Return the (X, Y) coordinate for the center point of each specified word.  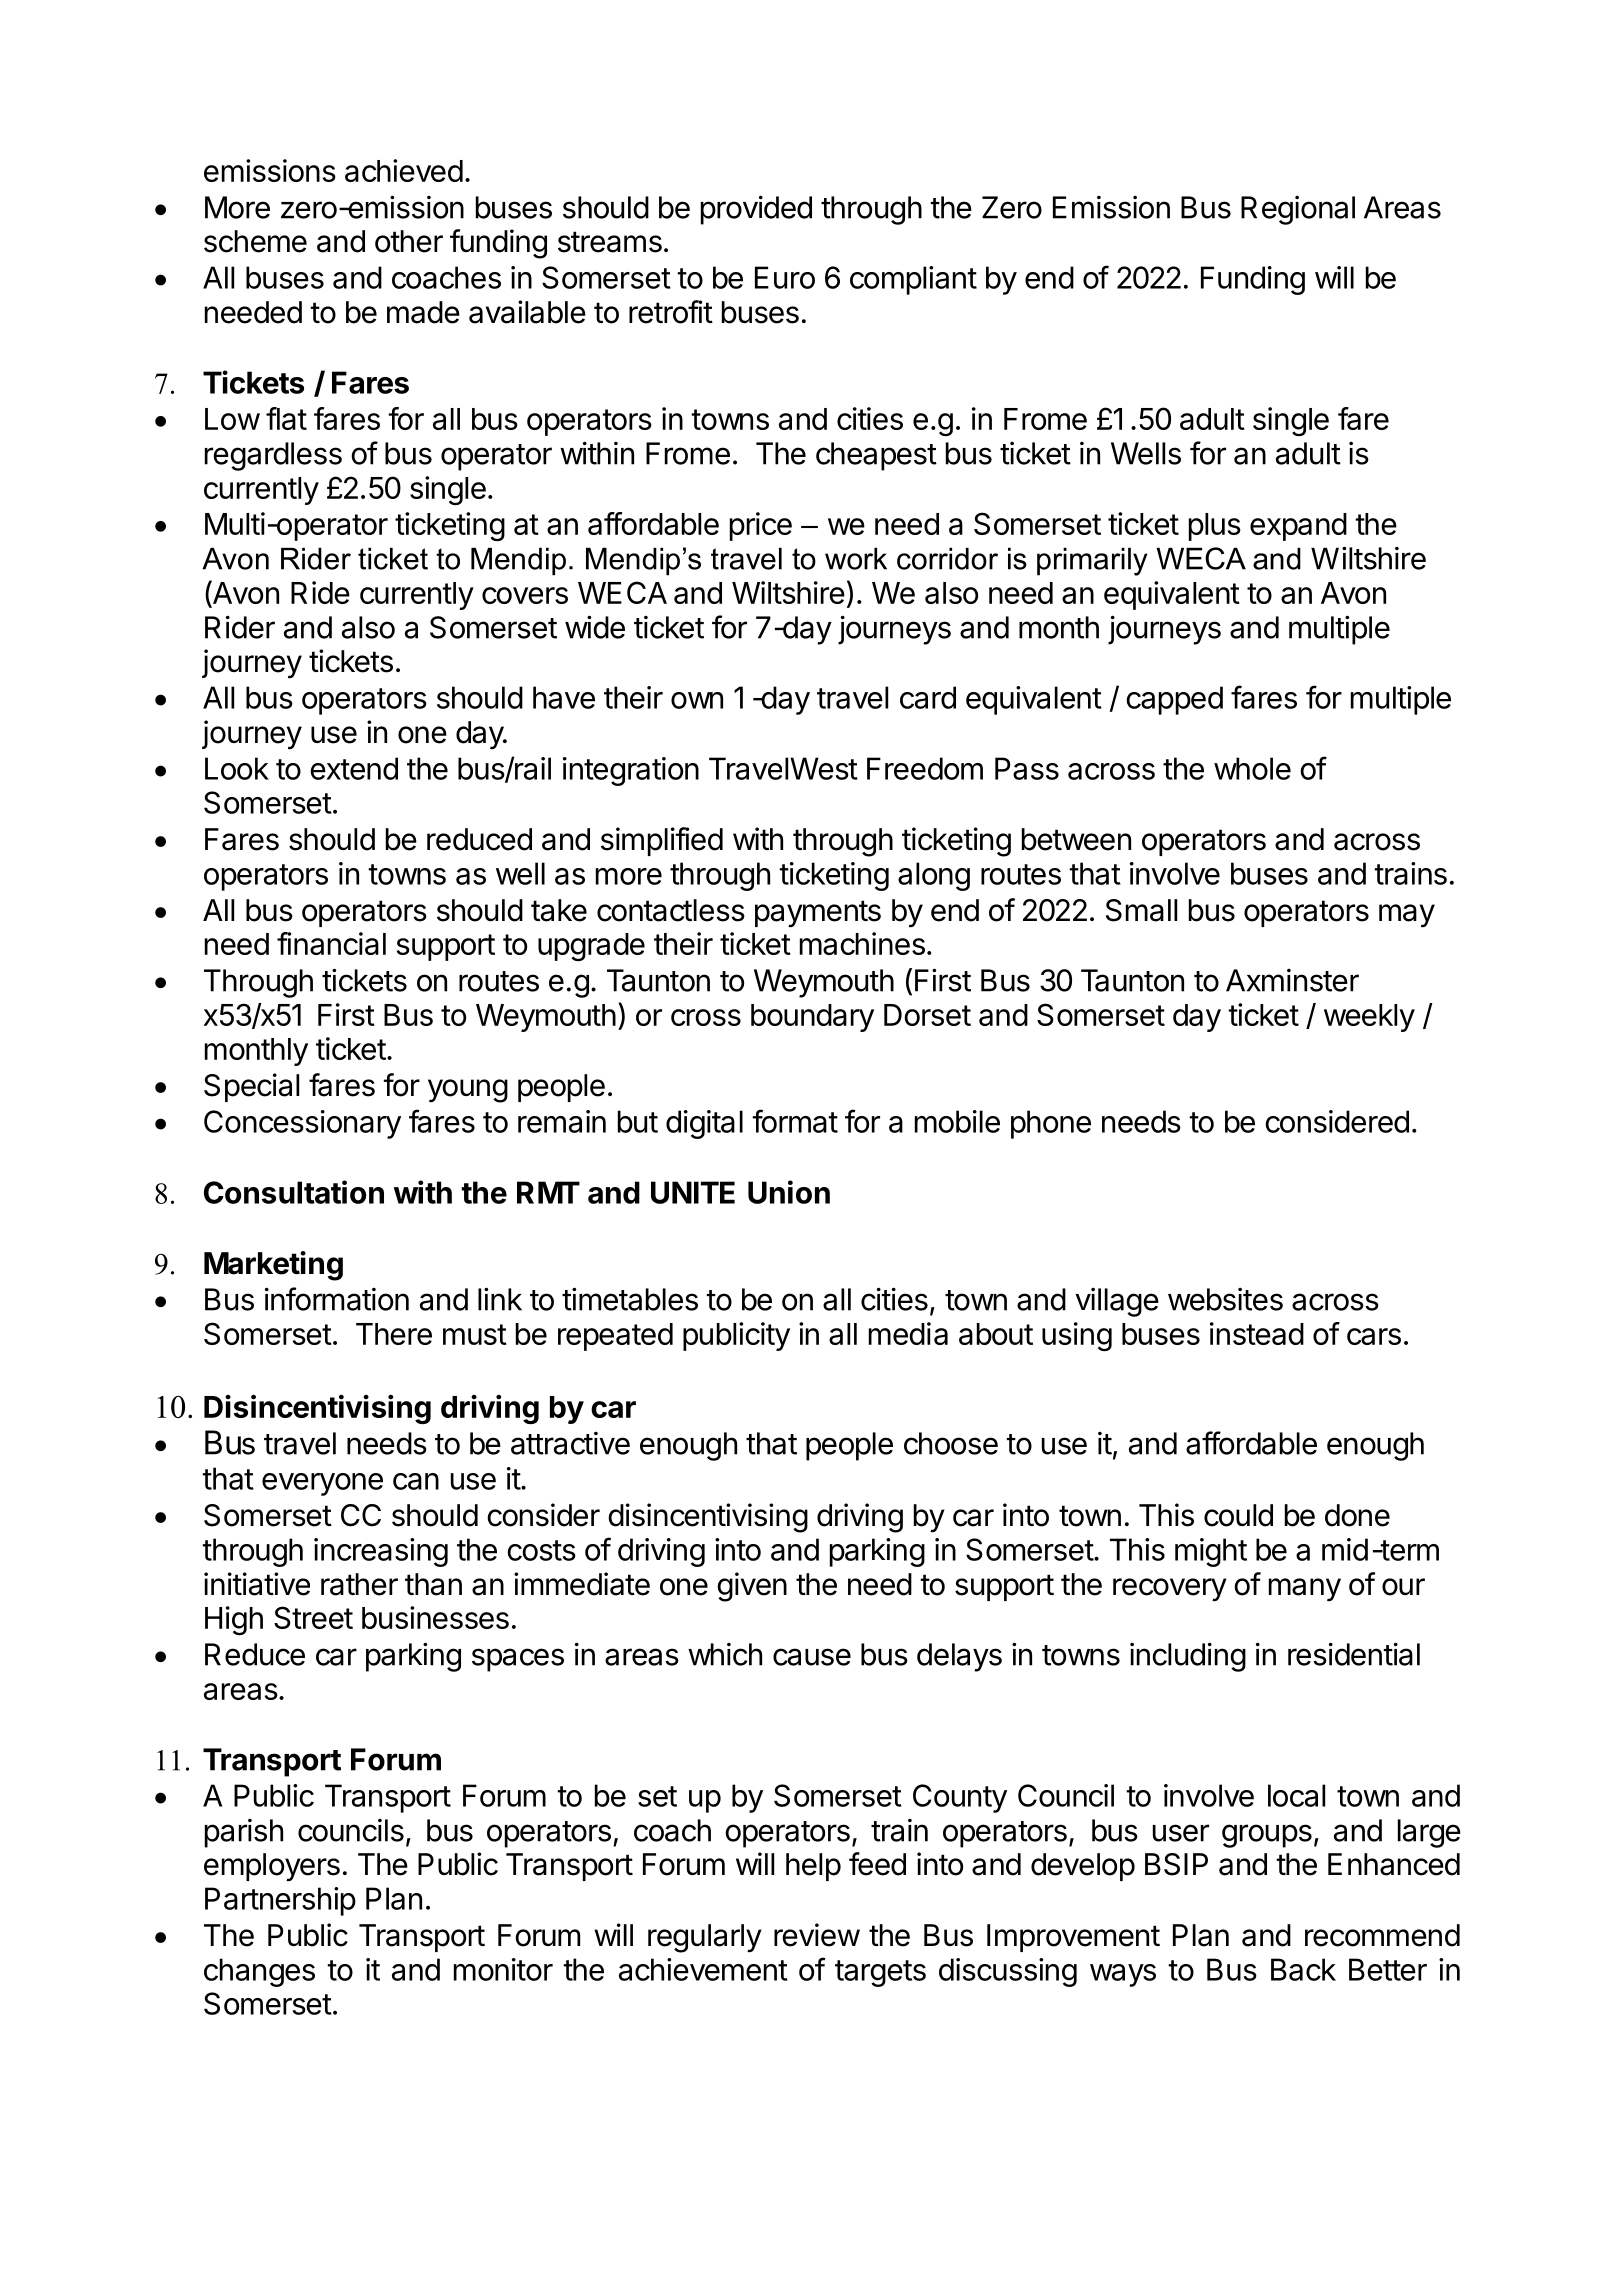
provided (756, 210)
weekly (1369, 1018)
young (468, 1091)
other (409, 241)
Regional (1298, 210)
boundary (812, 1018)
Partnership (280, 1901)
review (817, 1935)
